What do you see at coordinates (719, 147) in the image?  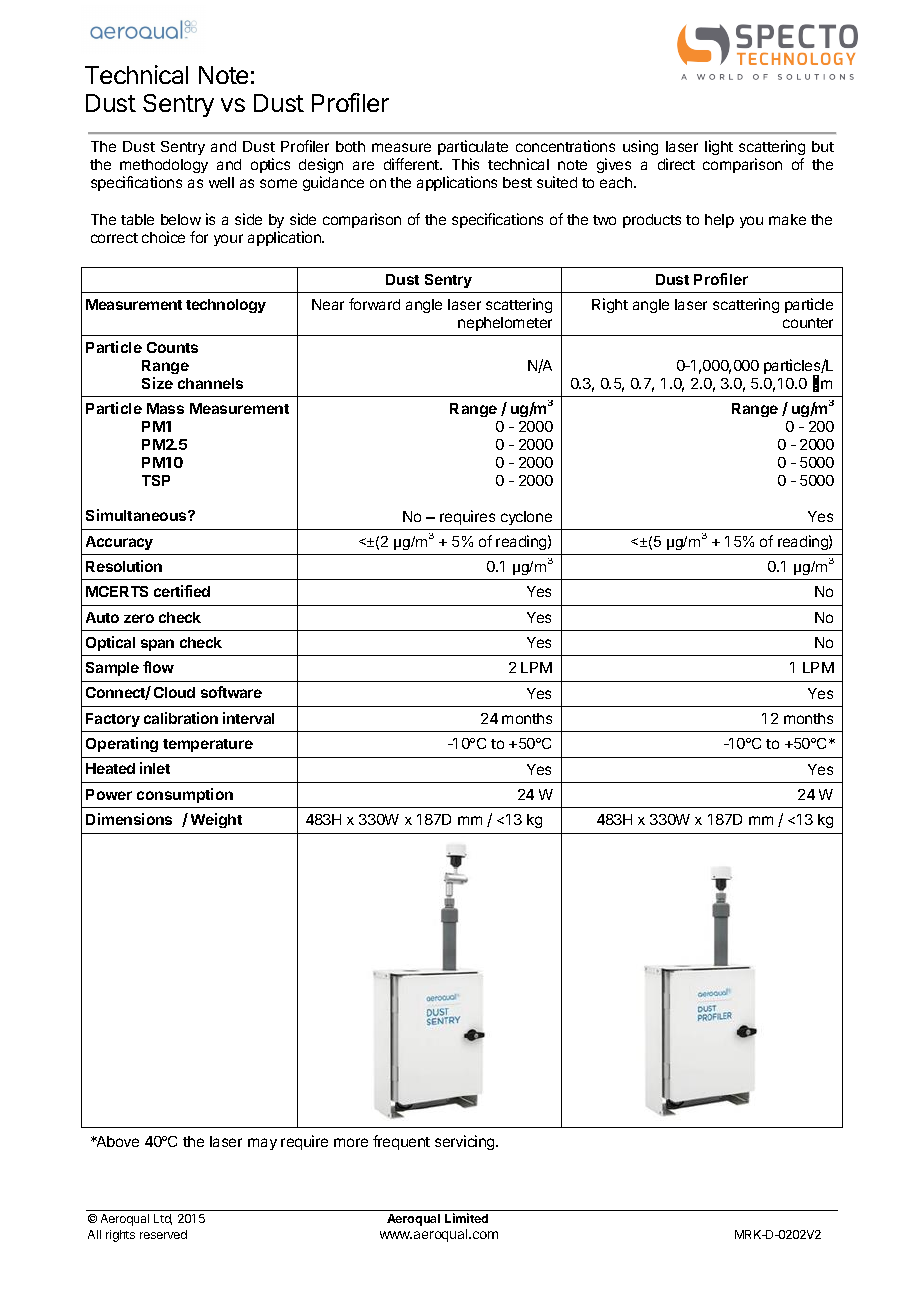 I see `light` at bounding box center [719, 147].
